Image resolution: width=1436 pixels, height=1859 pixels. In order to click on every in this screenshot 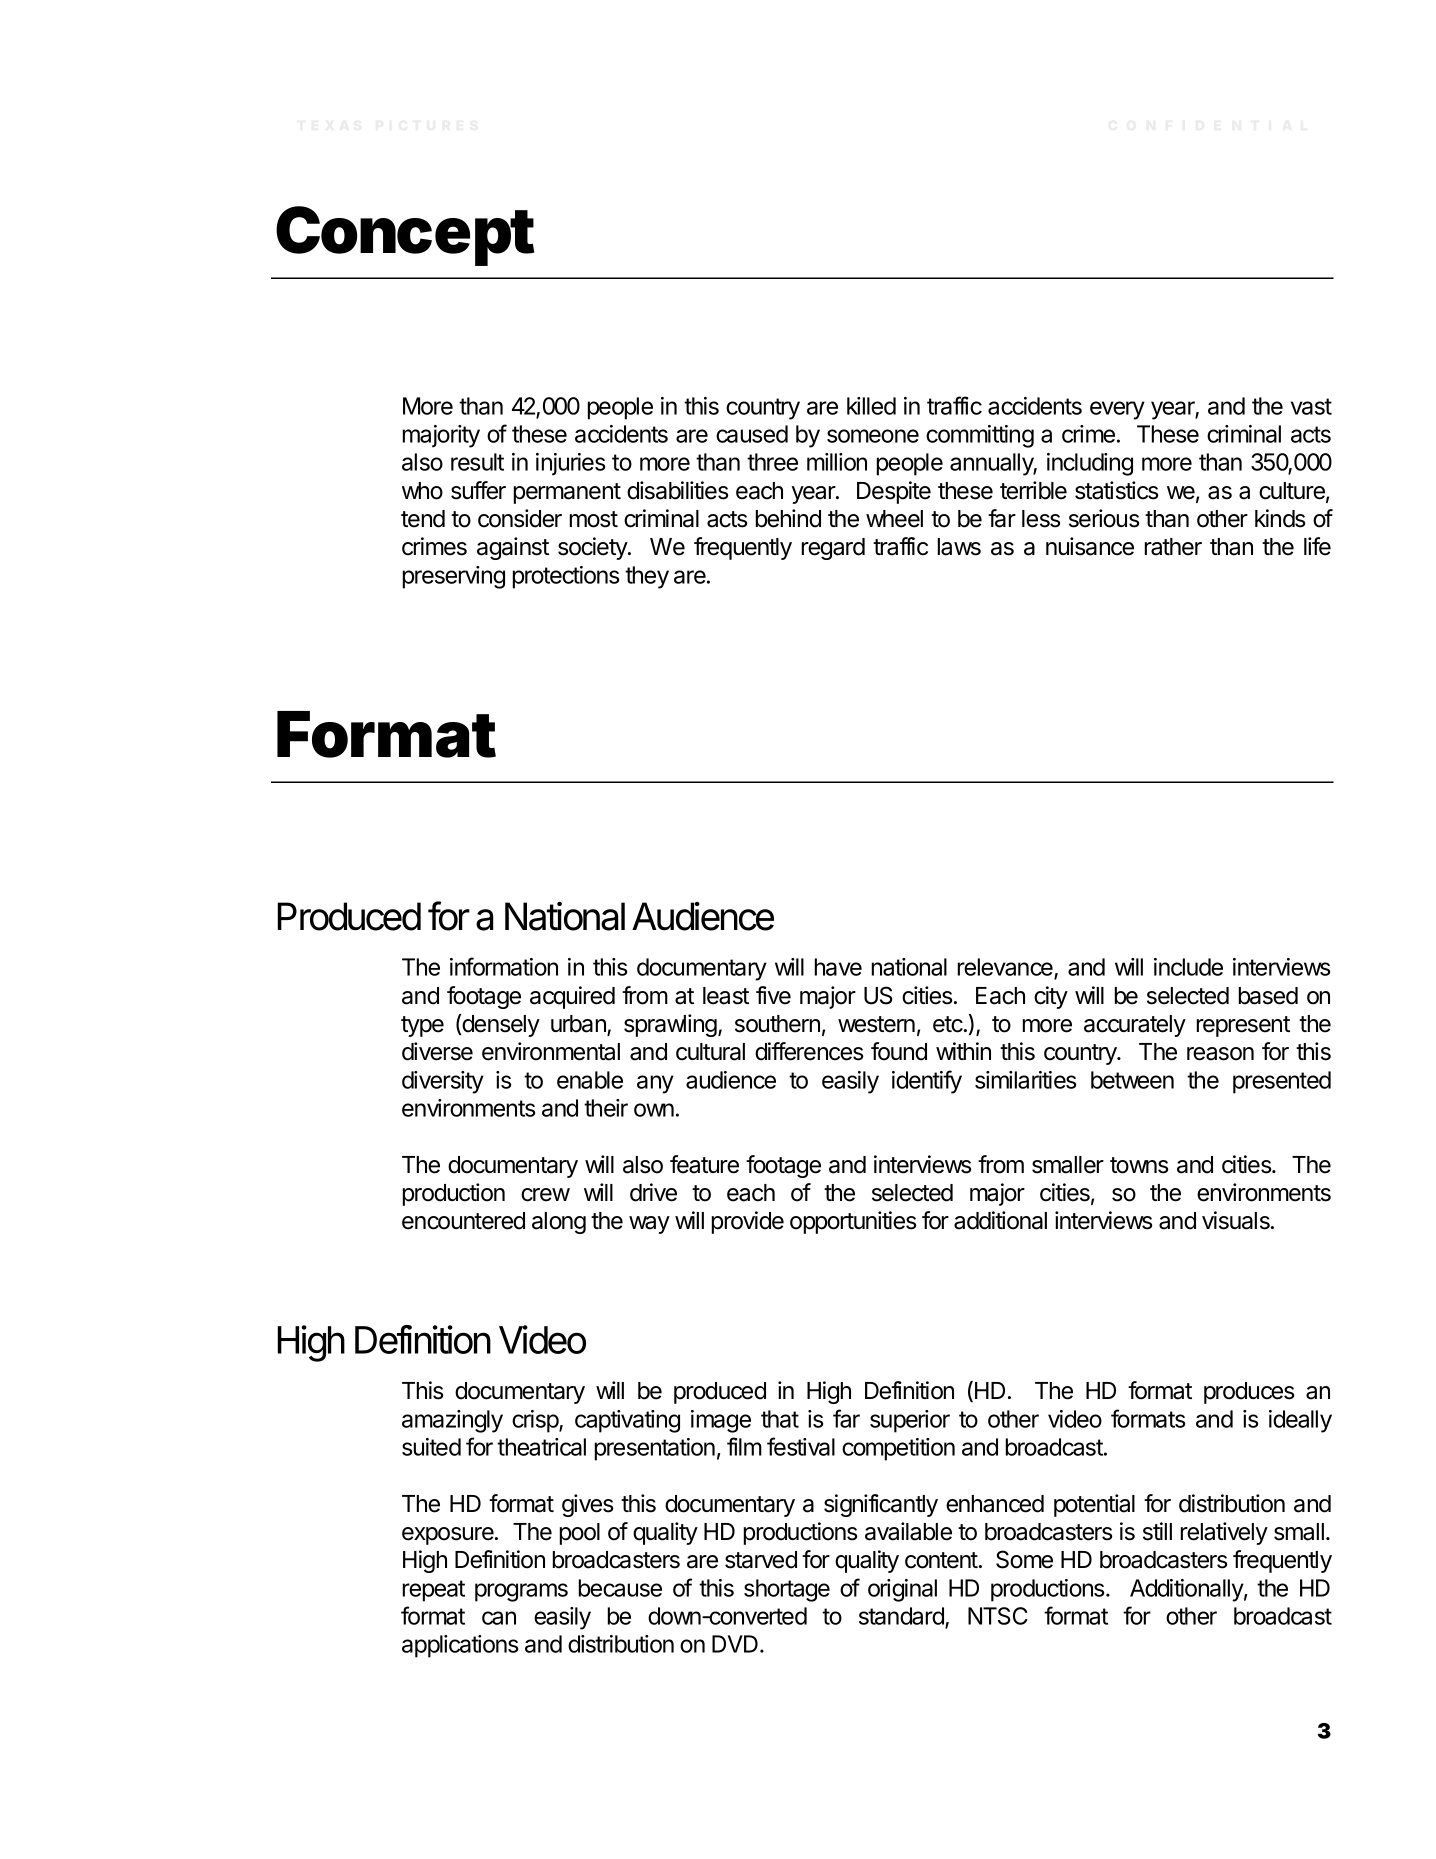, I will do `click(1117, 410)`.
